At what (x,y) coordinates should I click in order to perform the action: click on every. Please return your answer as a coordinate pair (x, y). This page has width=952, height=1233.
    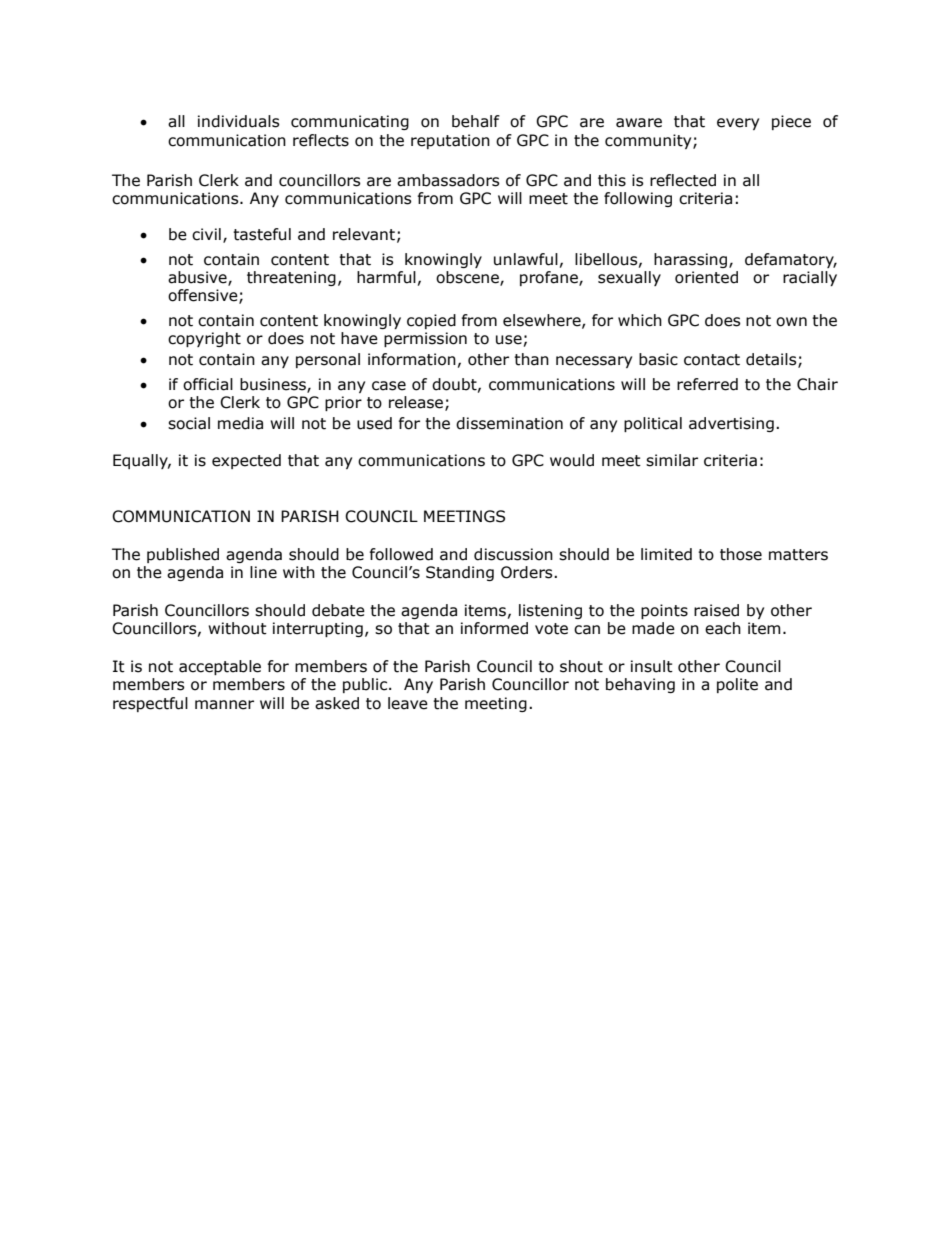
    Looking at the image, I should click on (738, 124).
